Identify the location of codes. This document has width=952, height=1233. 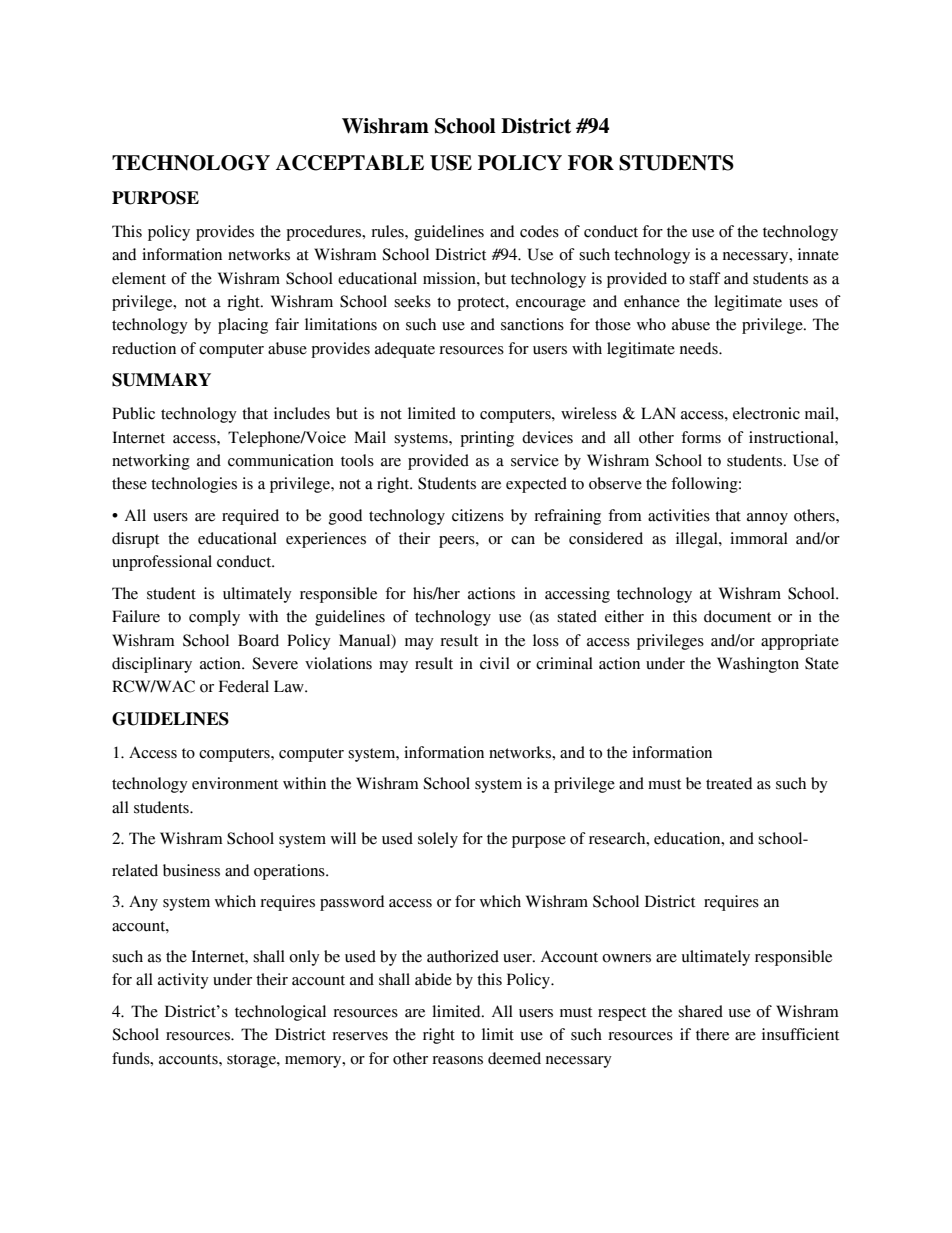
(539, 231).
